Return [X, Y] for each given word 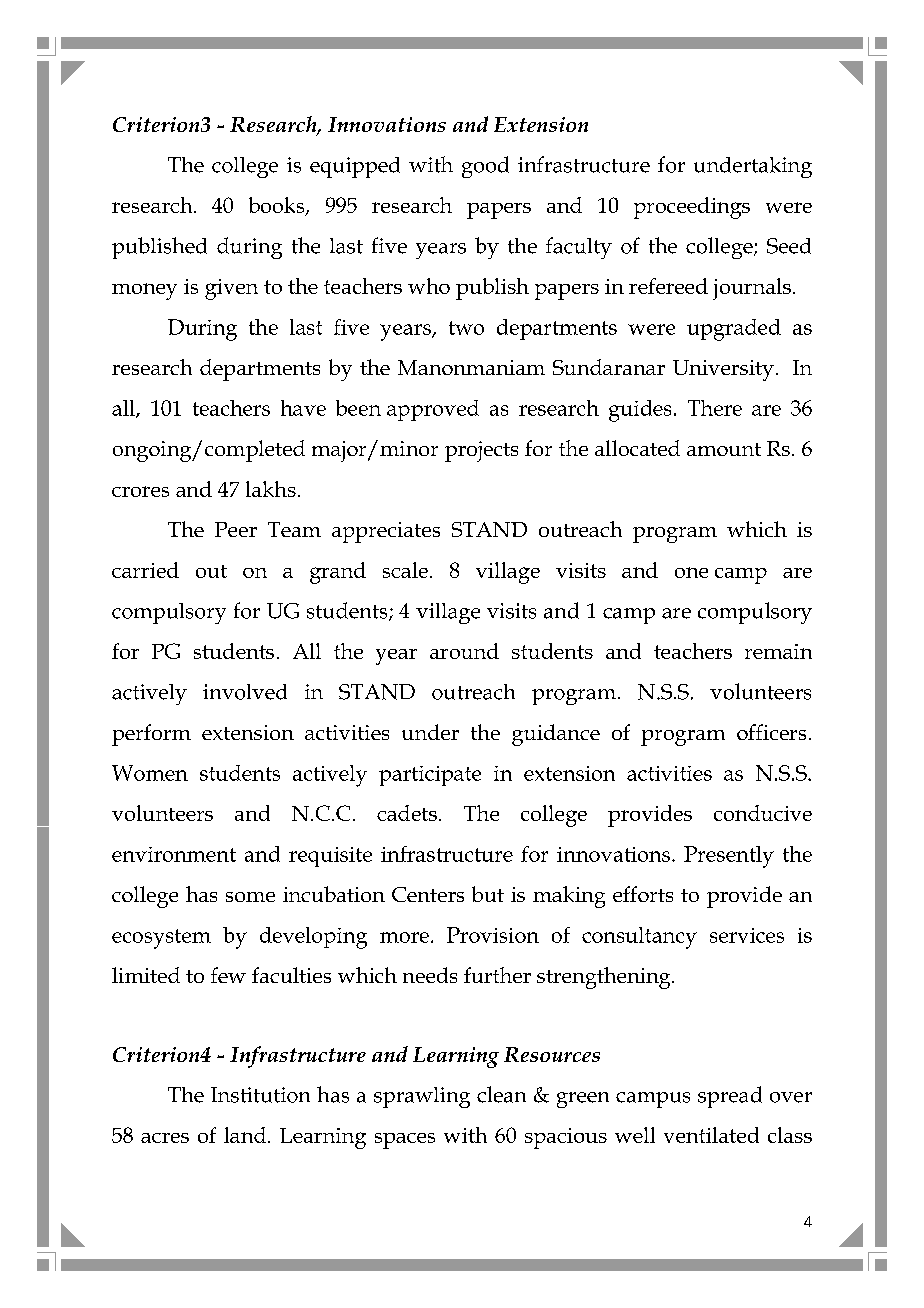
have [303, 408]
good [485, 167]
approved [433, 410]
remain [778, 651]
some [250, 897]
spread [730, 1097]
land [246, 1135]
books [278, 206]
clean [501, 1094]
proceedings [692, 208]
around [464, 651]
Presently [729, 857]
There [715, 408]
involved [245, 692]
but [488, 894]
